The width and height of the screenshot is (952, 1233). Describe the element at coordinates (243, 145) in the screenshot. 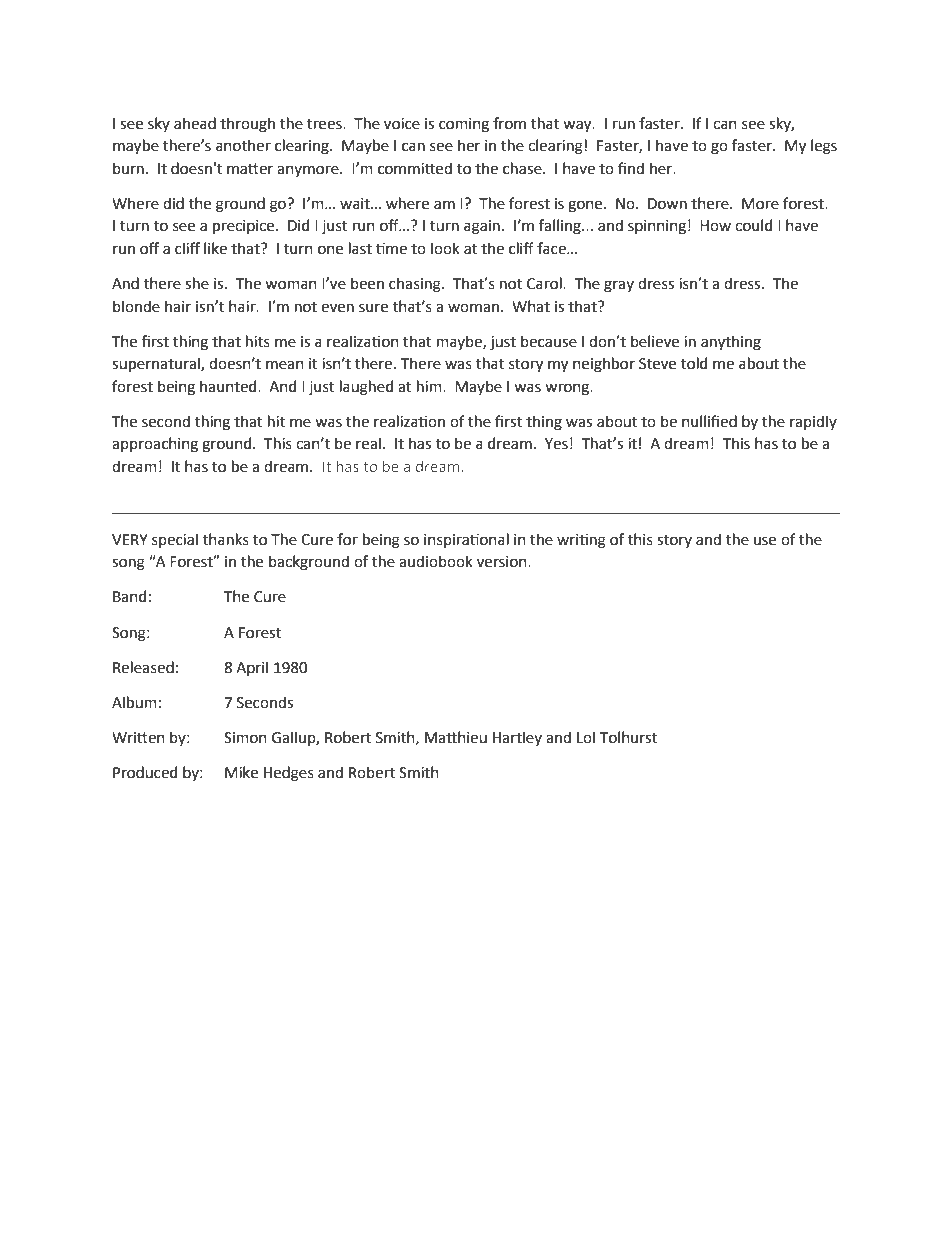

I see `another` at that location.
